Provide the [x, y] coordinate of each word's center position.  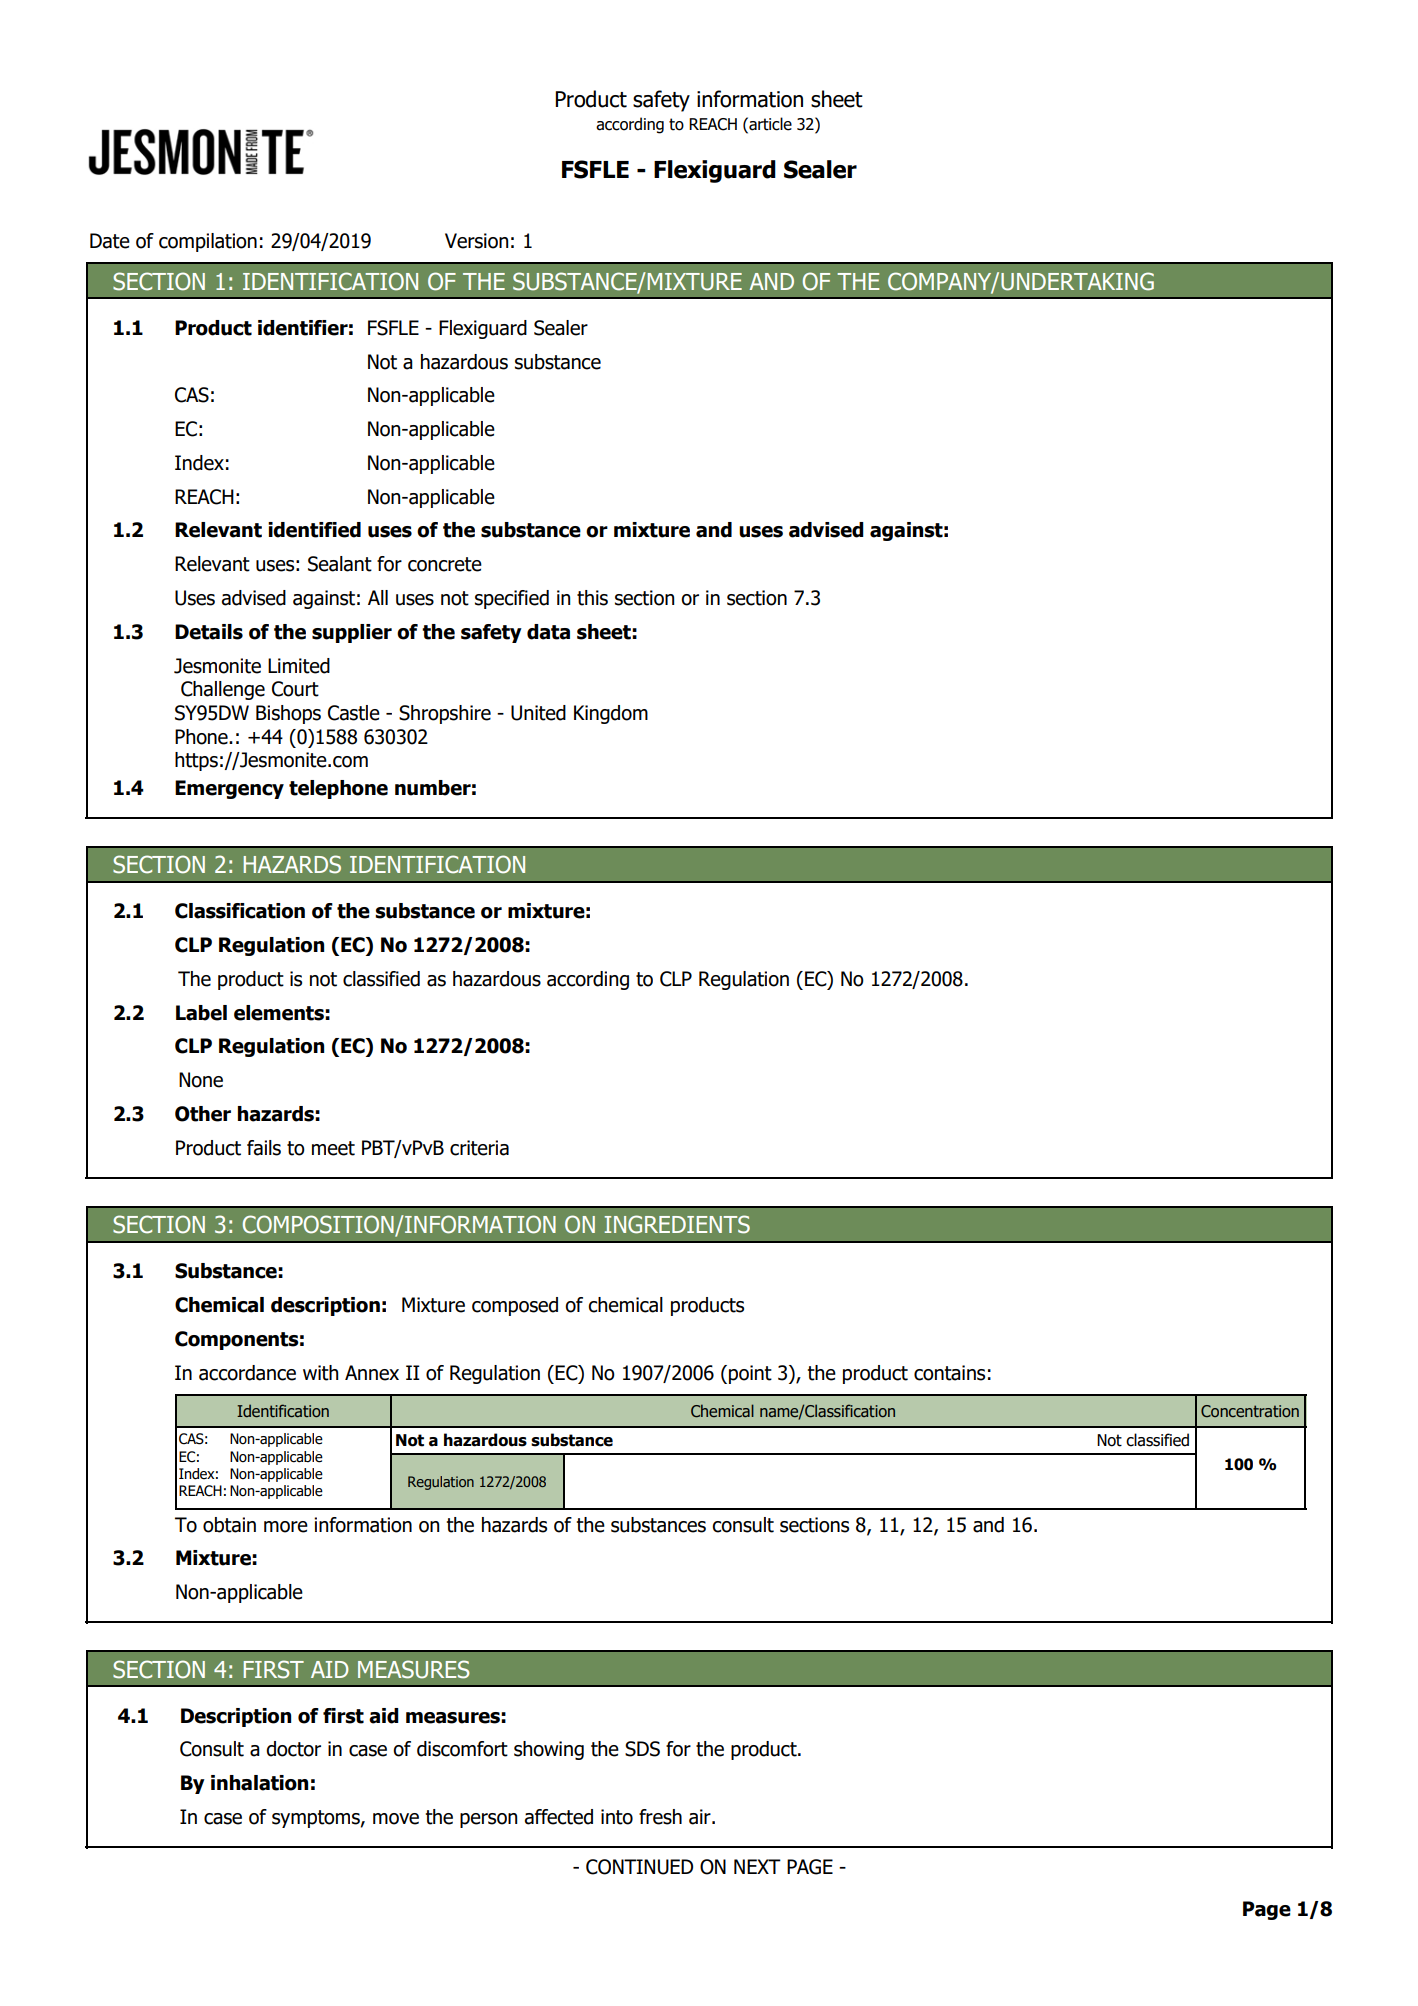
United [538, 713]
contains [949, 1373]
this [592, 598]
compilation [208, 242]
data [548, 632]
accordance [247, 1373]
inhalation [259, 1783]
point [750, 1374]
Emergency [229, 789]
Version [476, 241]
